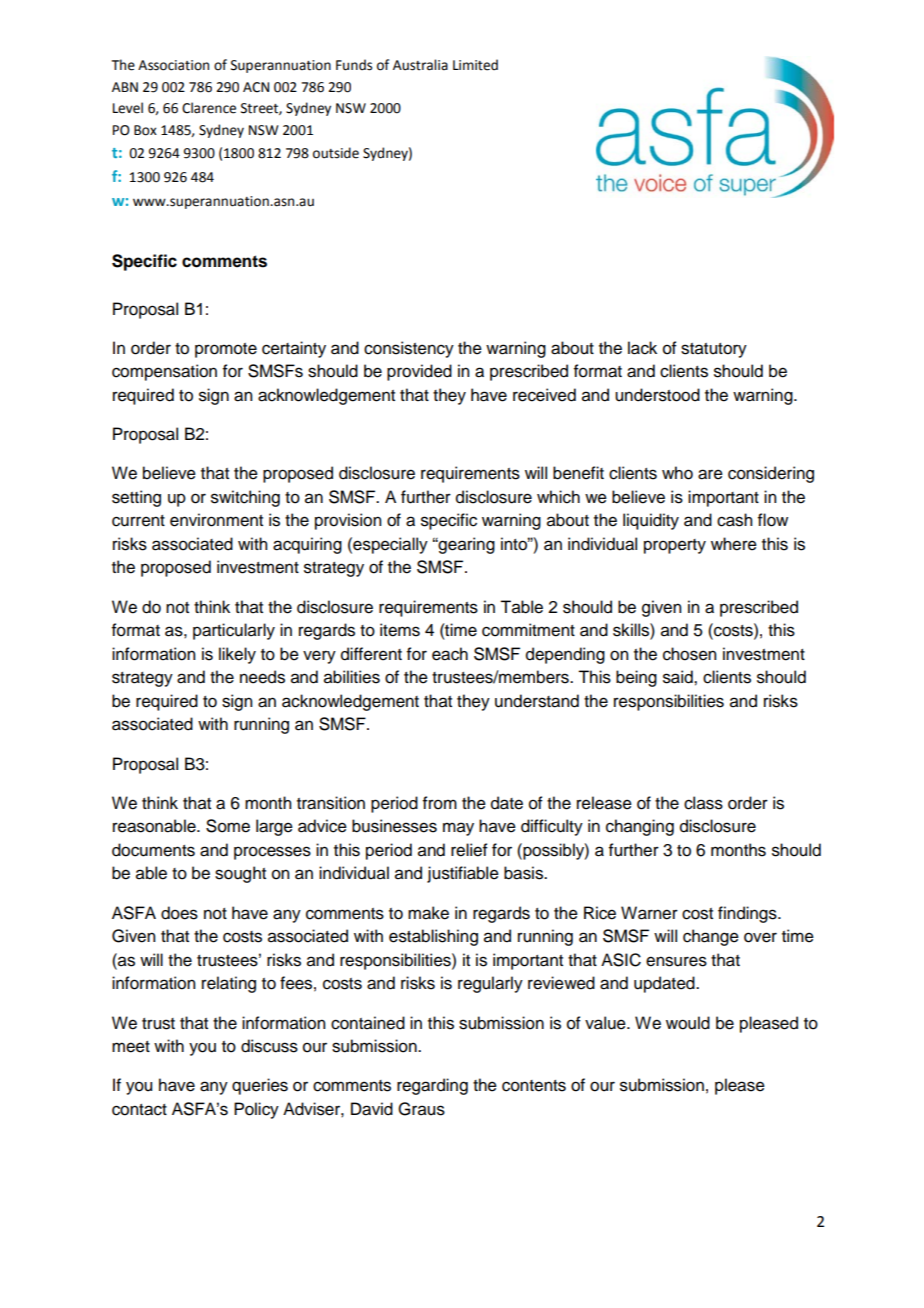  Describe the element at coordinates (714, 350) in the screenshot. I see `statutory` at that location.
